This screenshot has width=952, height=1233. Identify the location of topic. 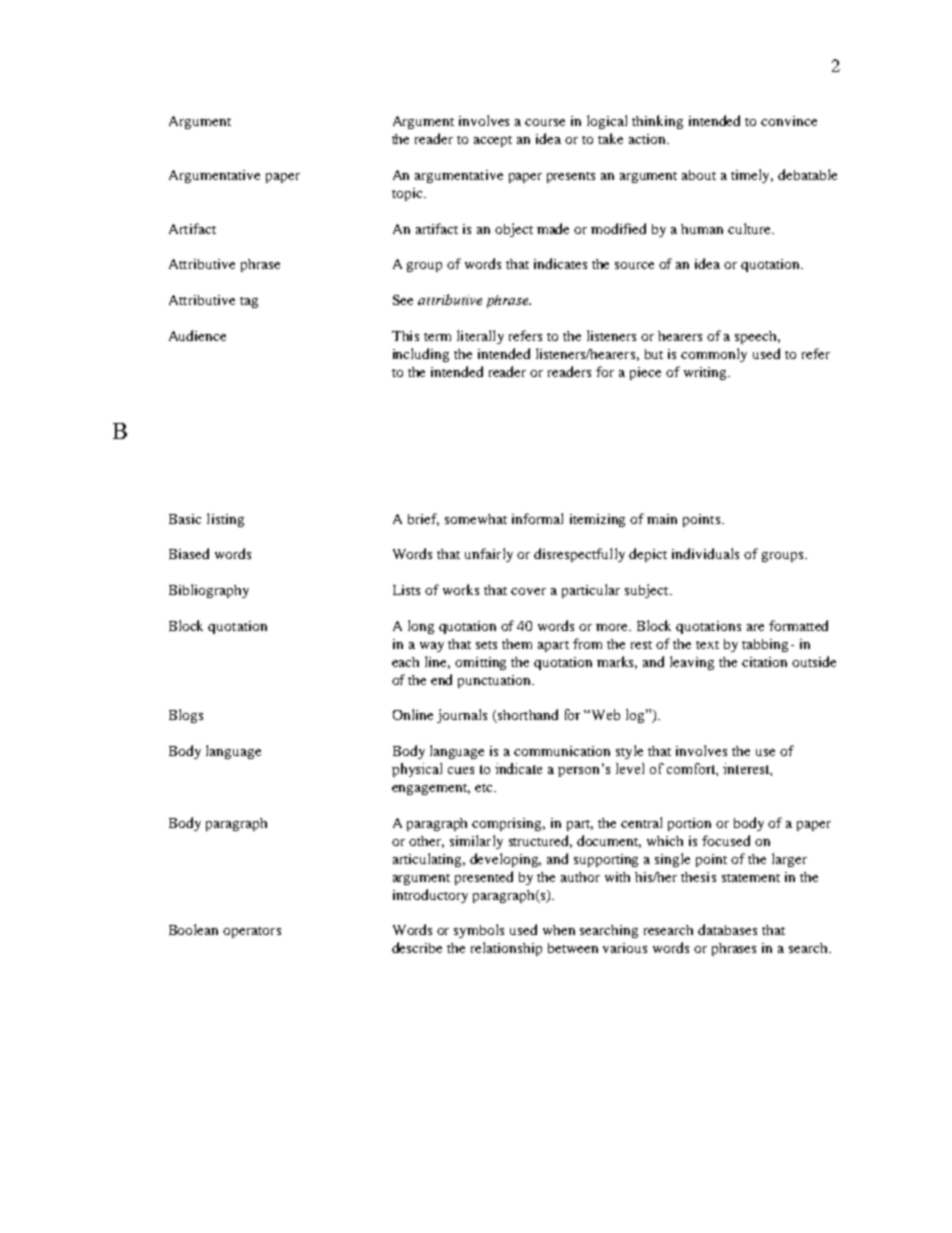
(408, 194).
